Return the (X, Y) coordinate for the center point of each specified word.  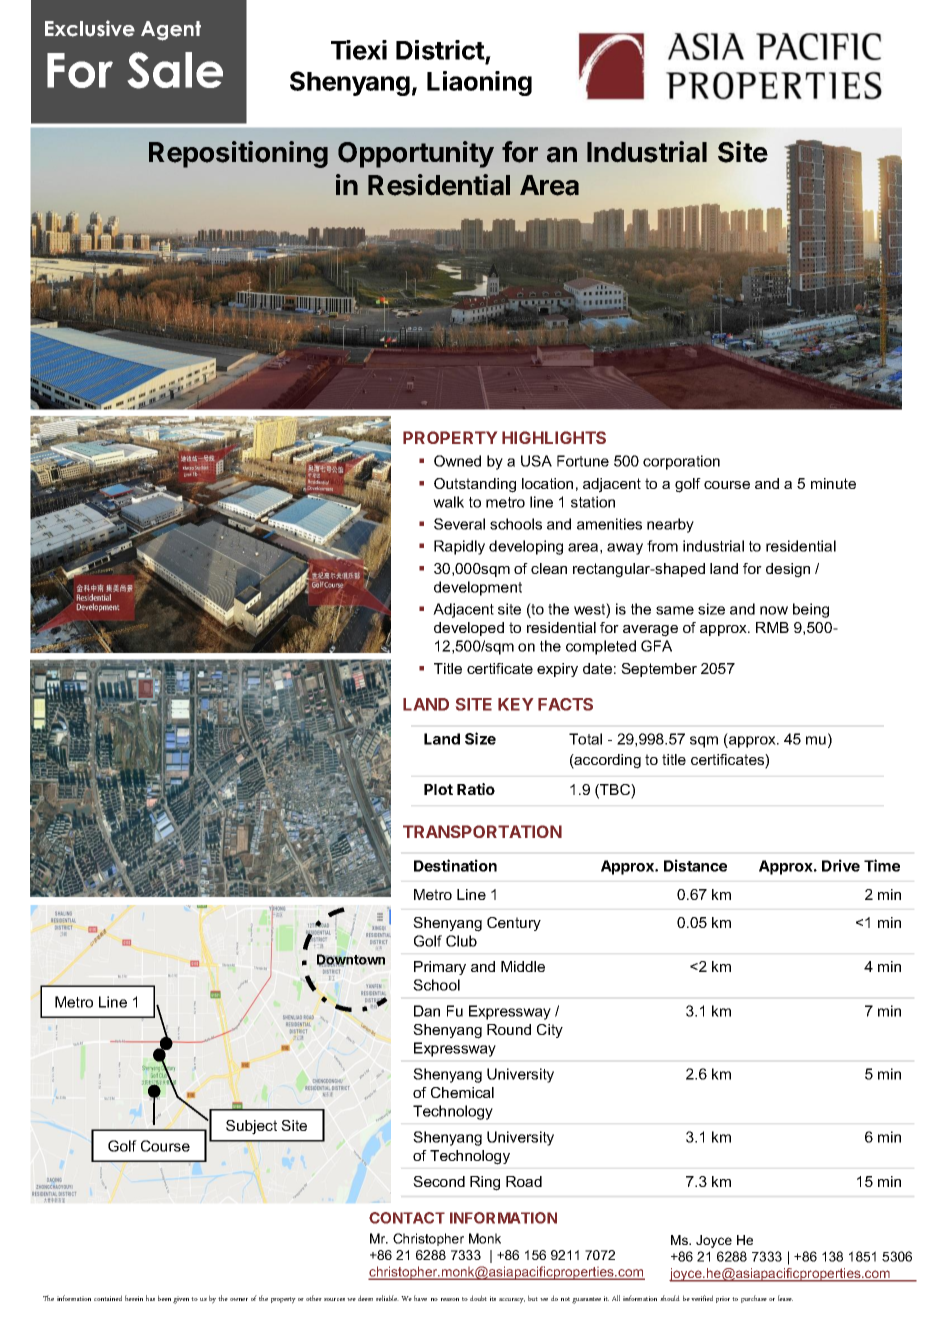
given (181, 1300)
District (441, 51)
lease (785, 1298)
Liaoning (479, 83)
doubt (478, 1298)
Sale (175, 70)
